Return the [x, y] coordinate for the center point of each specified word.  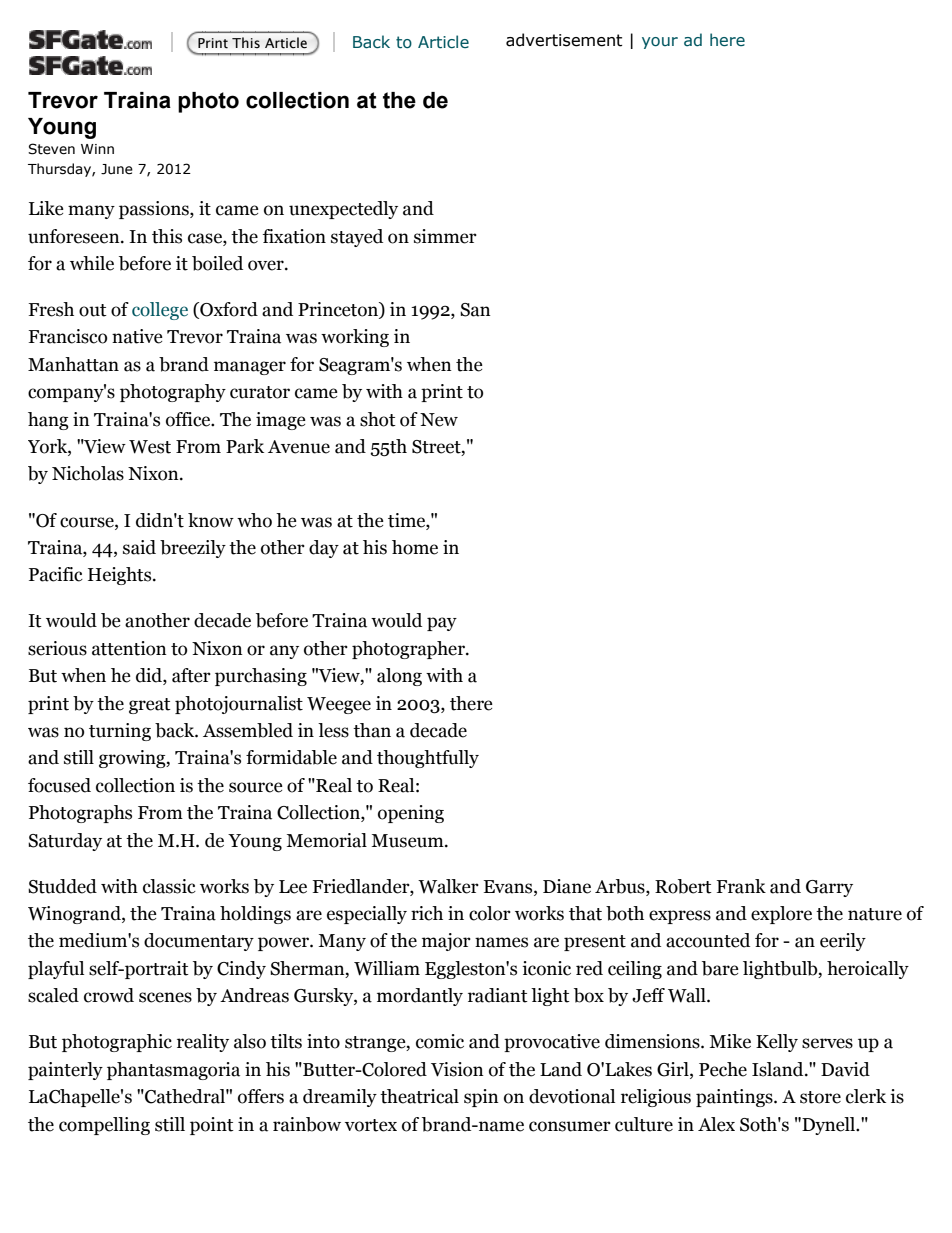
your [660, 43]
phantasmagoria [173, 1071]
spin [481, 1098]
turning [120, 732]
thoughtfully [428, 759]
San [475, 310]
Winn [97, 149]
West [150, 447]
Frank [741, 886]
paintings [735, 1098]
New [439, 420]
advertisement [564, 40]
